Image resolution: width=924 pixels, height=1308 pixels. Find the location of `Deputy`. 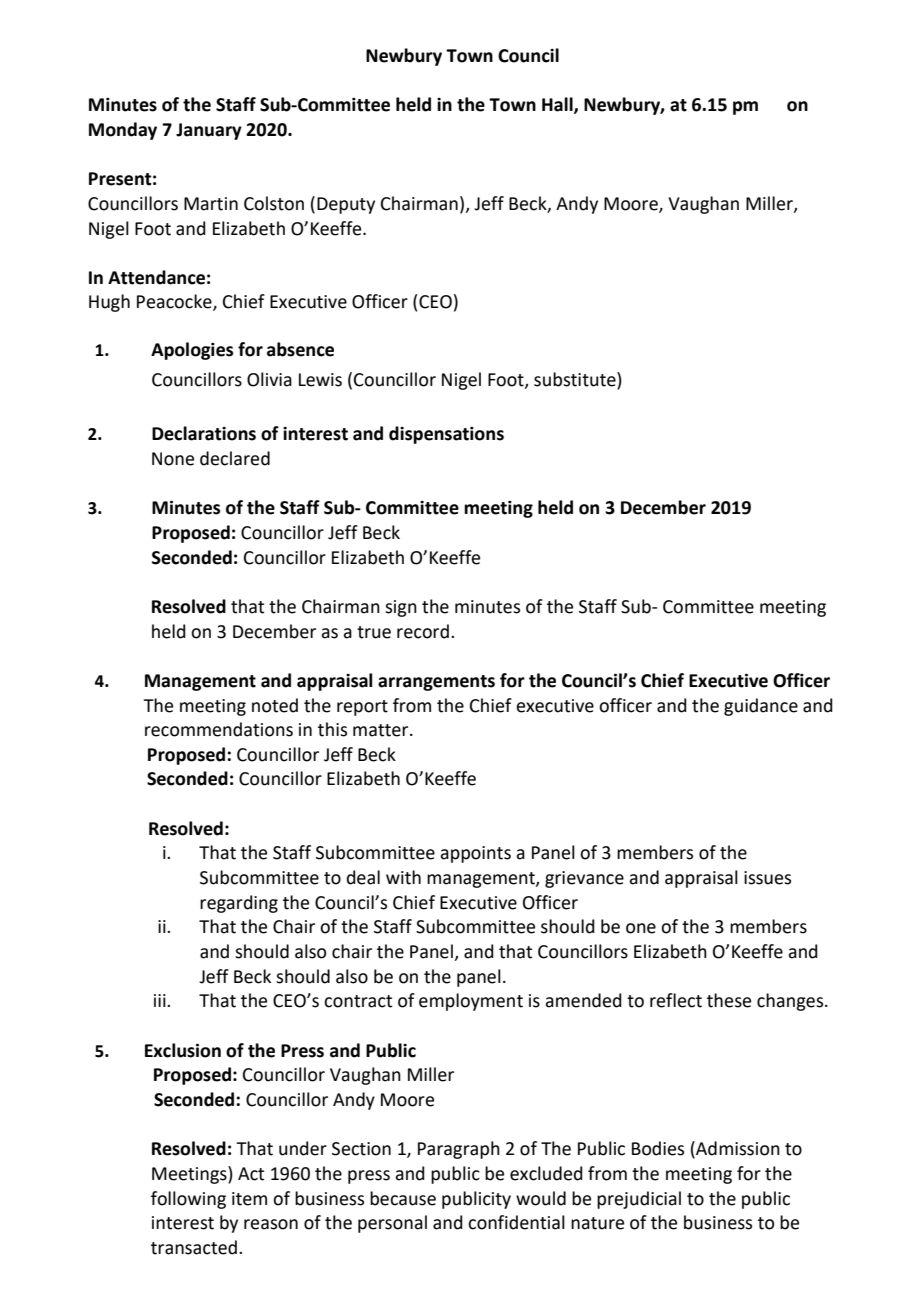

Deputy is located at coordinates (346, 205).
